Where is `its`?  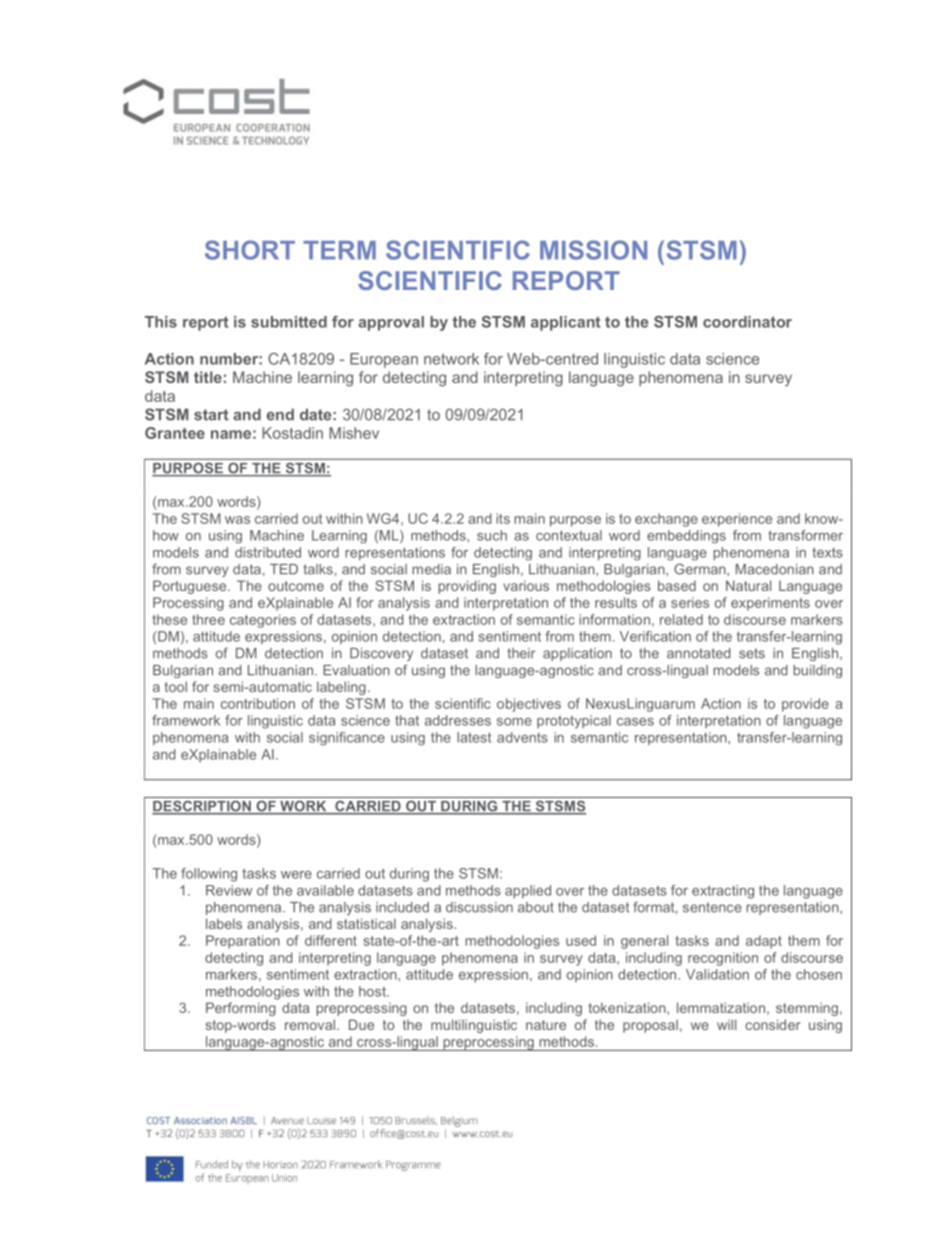
its is located at coordinates (503, 518).
